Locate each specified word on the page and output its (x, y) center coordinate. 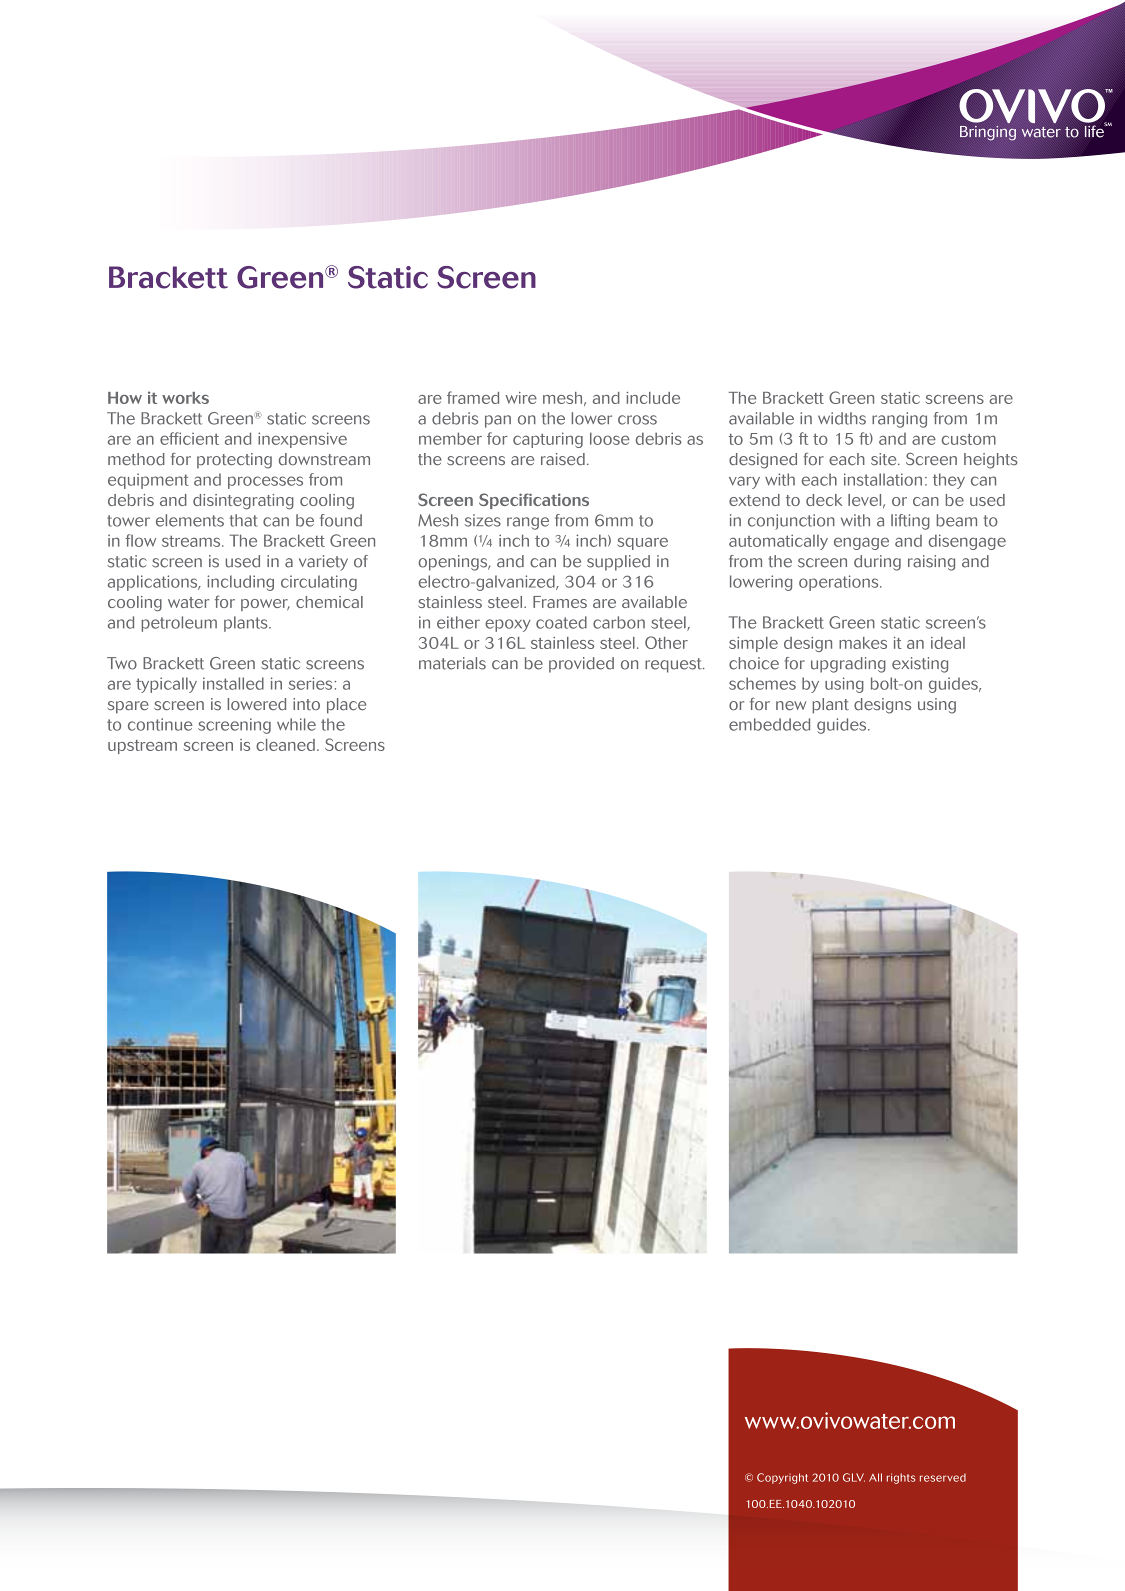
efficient (189, 438)
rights (901, 1478)
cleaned (285, 745)
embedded (769, 724)
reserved (943, 1477)
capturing (548, 440)
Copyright (782, 1478)
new (791, 705)
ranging (899, 420)
